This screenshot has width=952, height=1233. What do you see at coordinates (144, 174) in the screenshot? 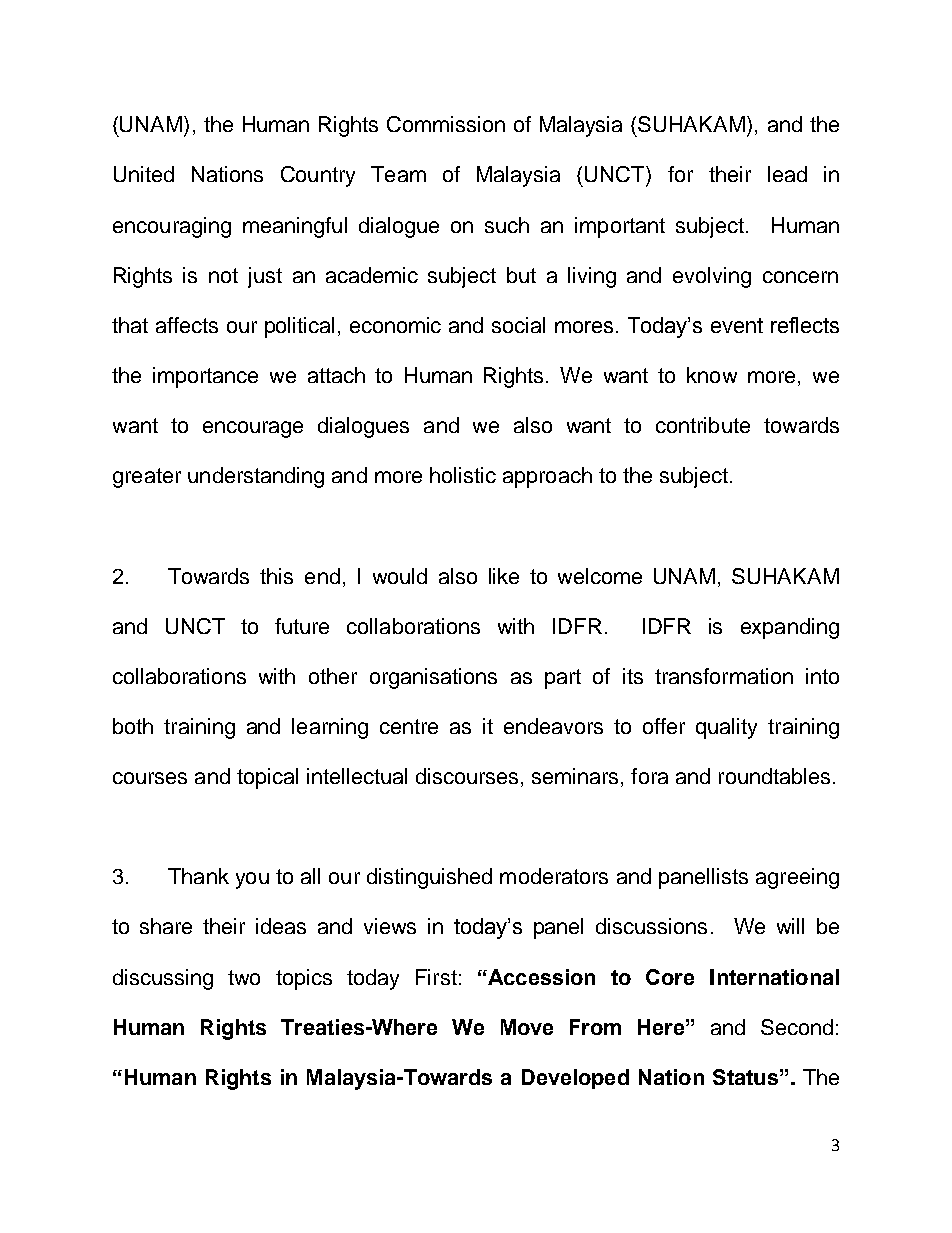
I see `United` at bounding box center [144, 174].
